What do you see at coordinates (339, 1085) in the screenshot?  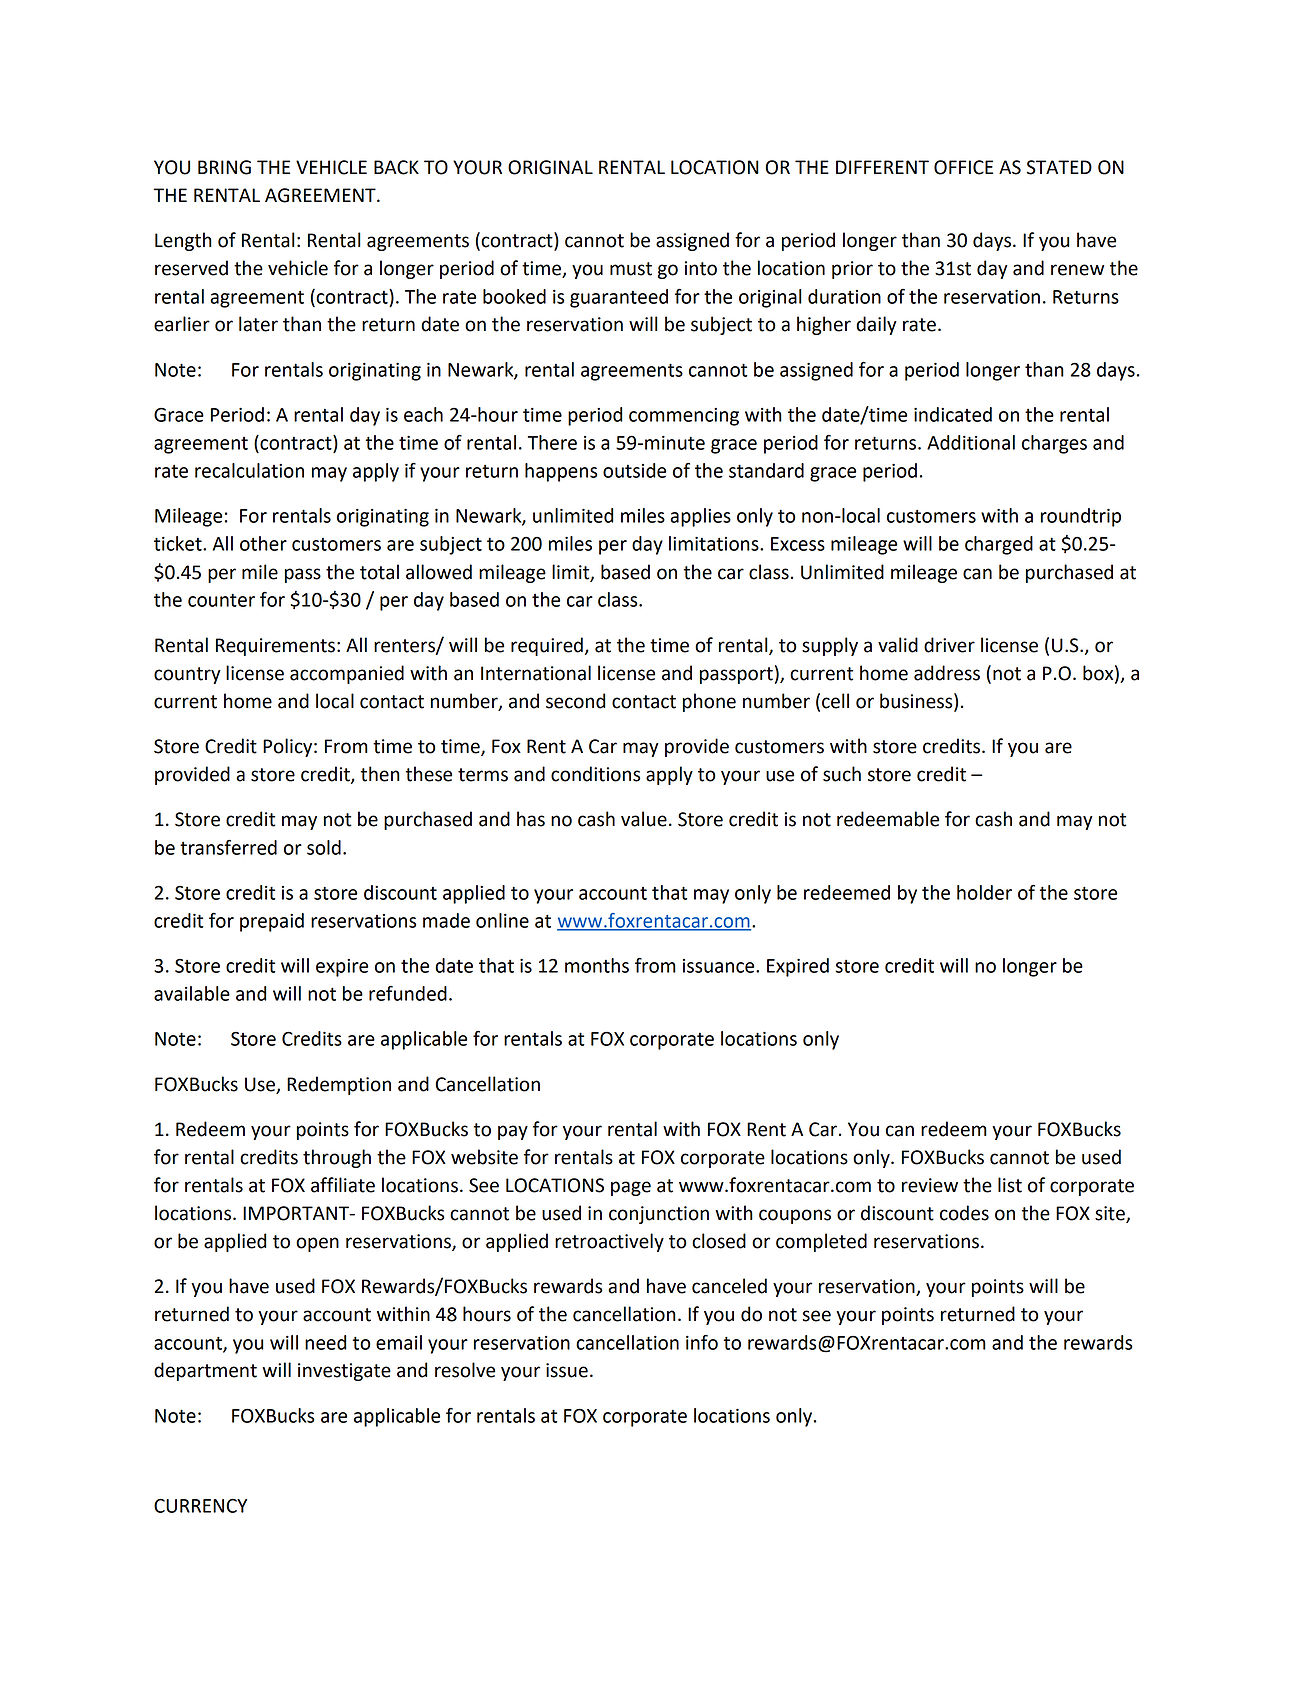 I see `Redemption` at bounding box center [339, 1085].
